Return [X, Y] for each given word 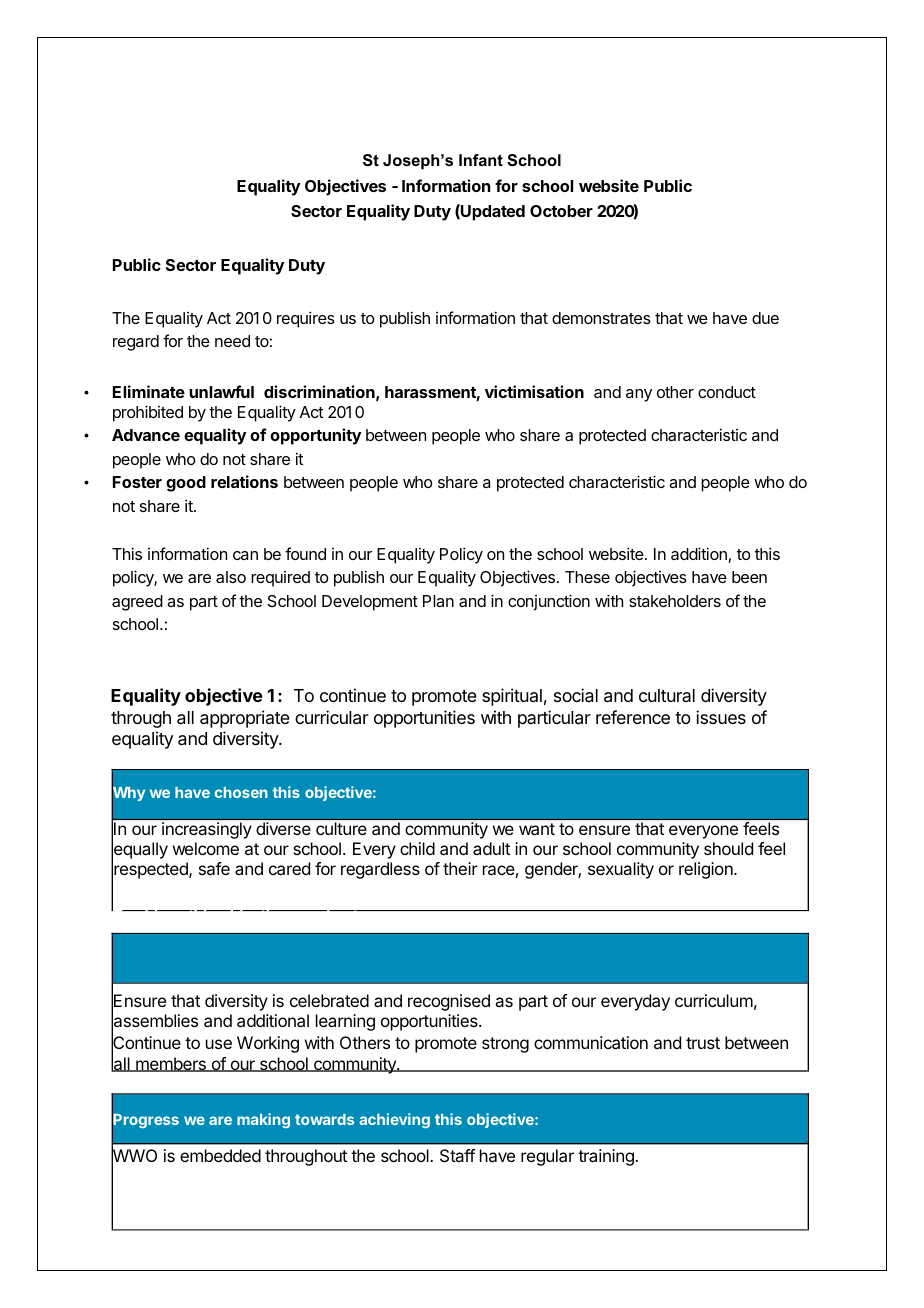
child [417, 848]
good [186, 484]
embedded [220, 1155]
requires [306, 319]
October [561, 211]
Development [370, 603]
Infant [481, 160]
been [749, 577]
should [728, 848]
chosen [241, 792]
